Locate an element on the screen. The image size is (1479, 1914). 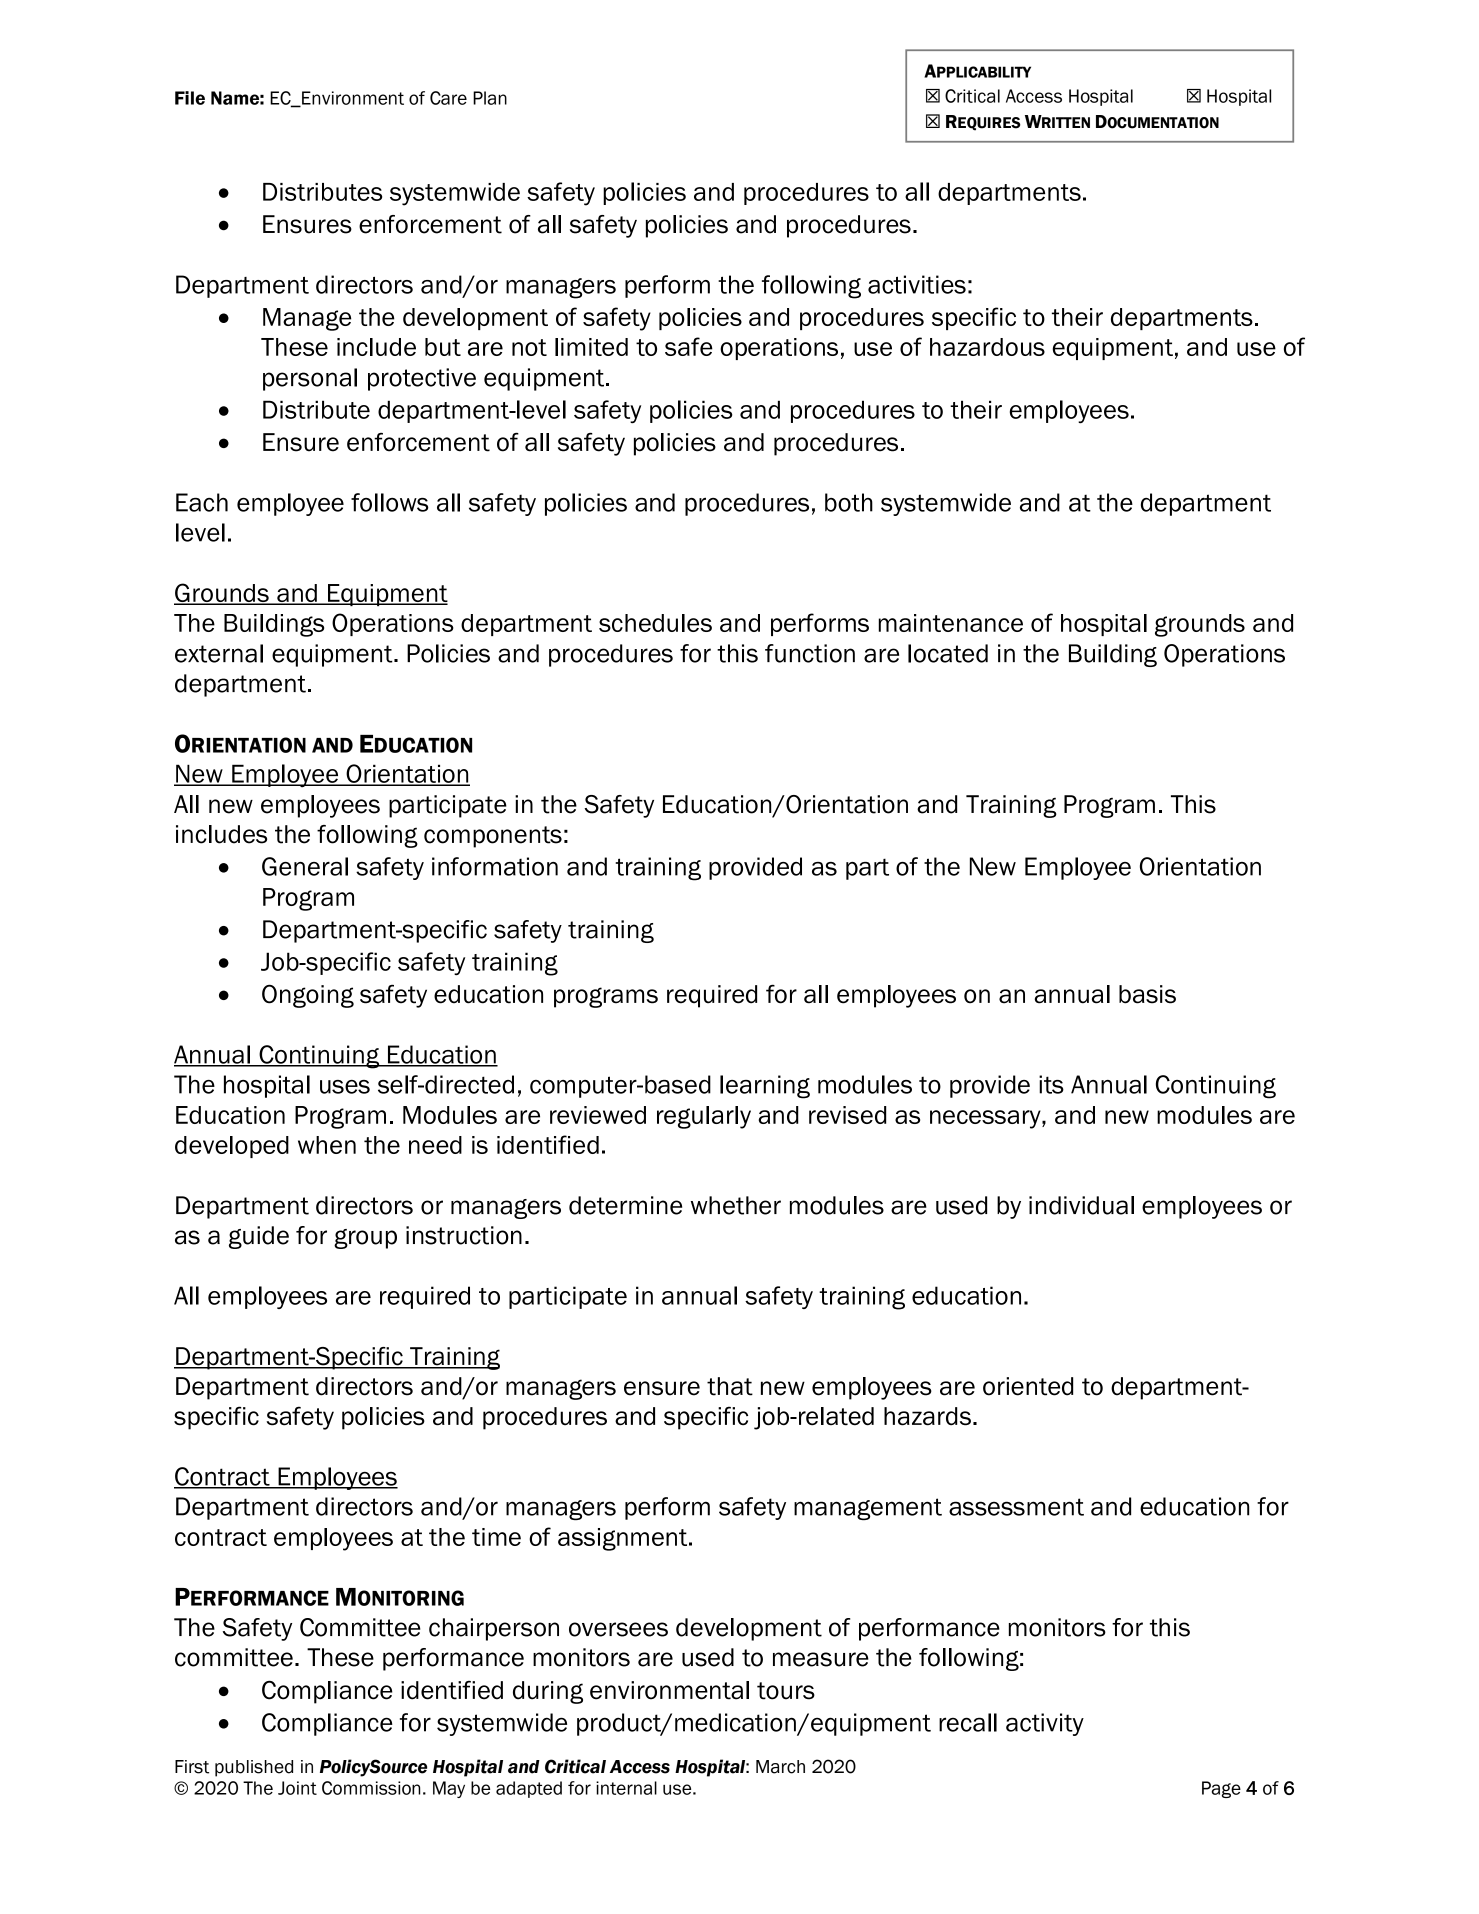
activity is located at coordinates (1045, 1724).
